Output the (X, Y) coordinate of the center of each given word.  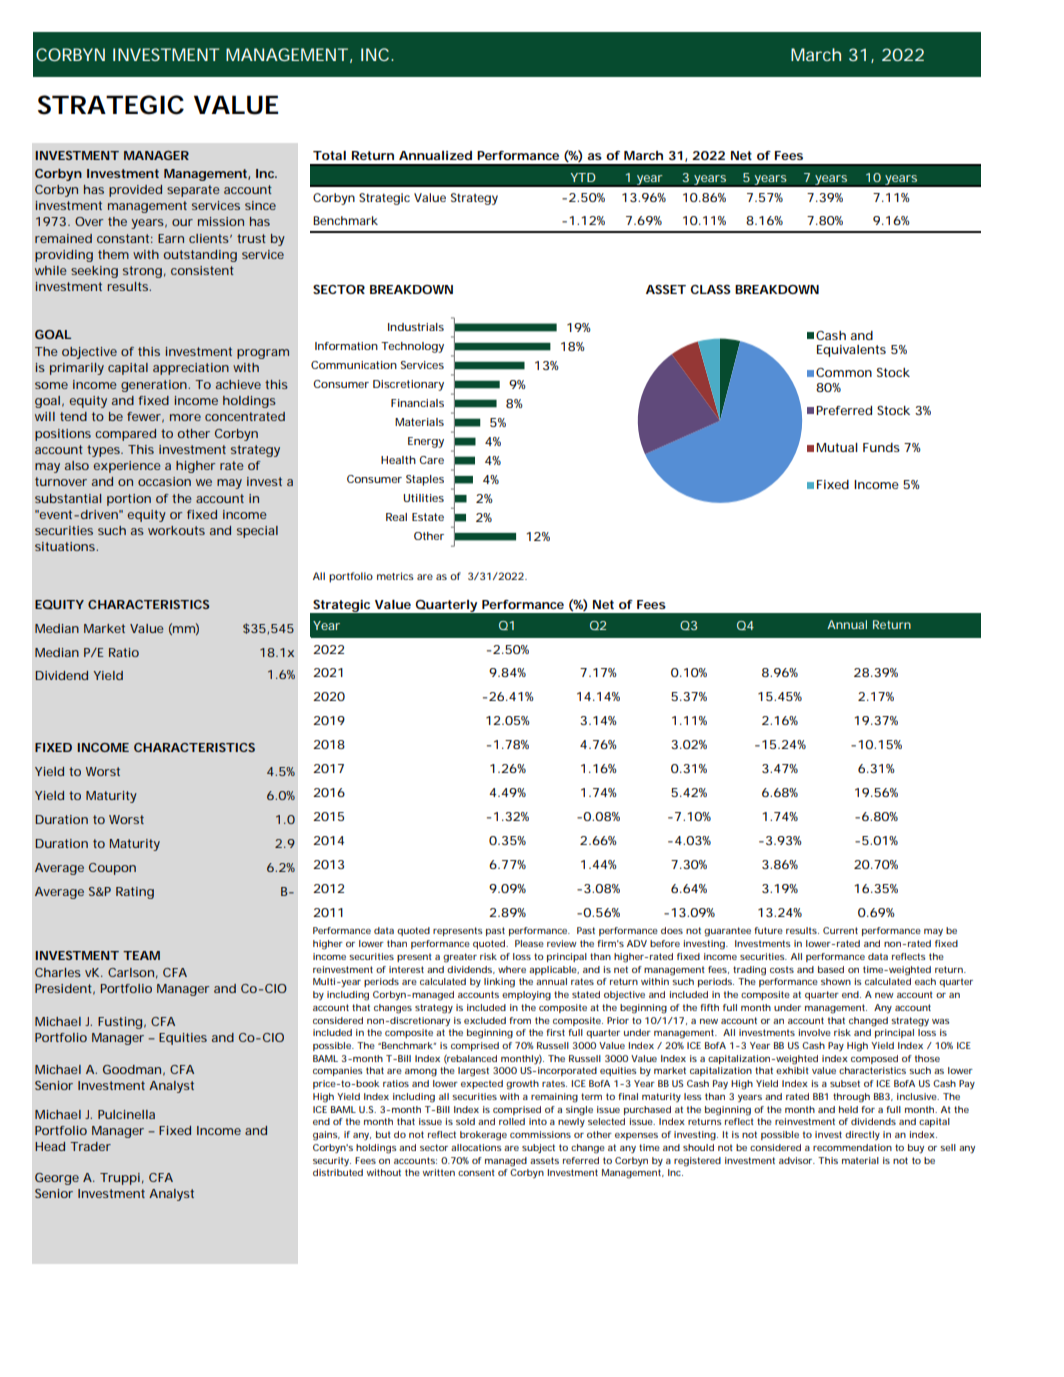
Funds (881, 447)
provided (135, 191)
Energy (426, 442)
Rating (135, 893)
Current (840, 930)
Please (529, 943)
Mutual (837, 447)
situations (66, 546)
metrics (395, 576)
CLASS (710, 289)
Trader (90, 1146)
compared (125, 435)
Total (329, 155)
